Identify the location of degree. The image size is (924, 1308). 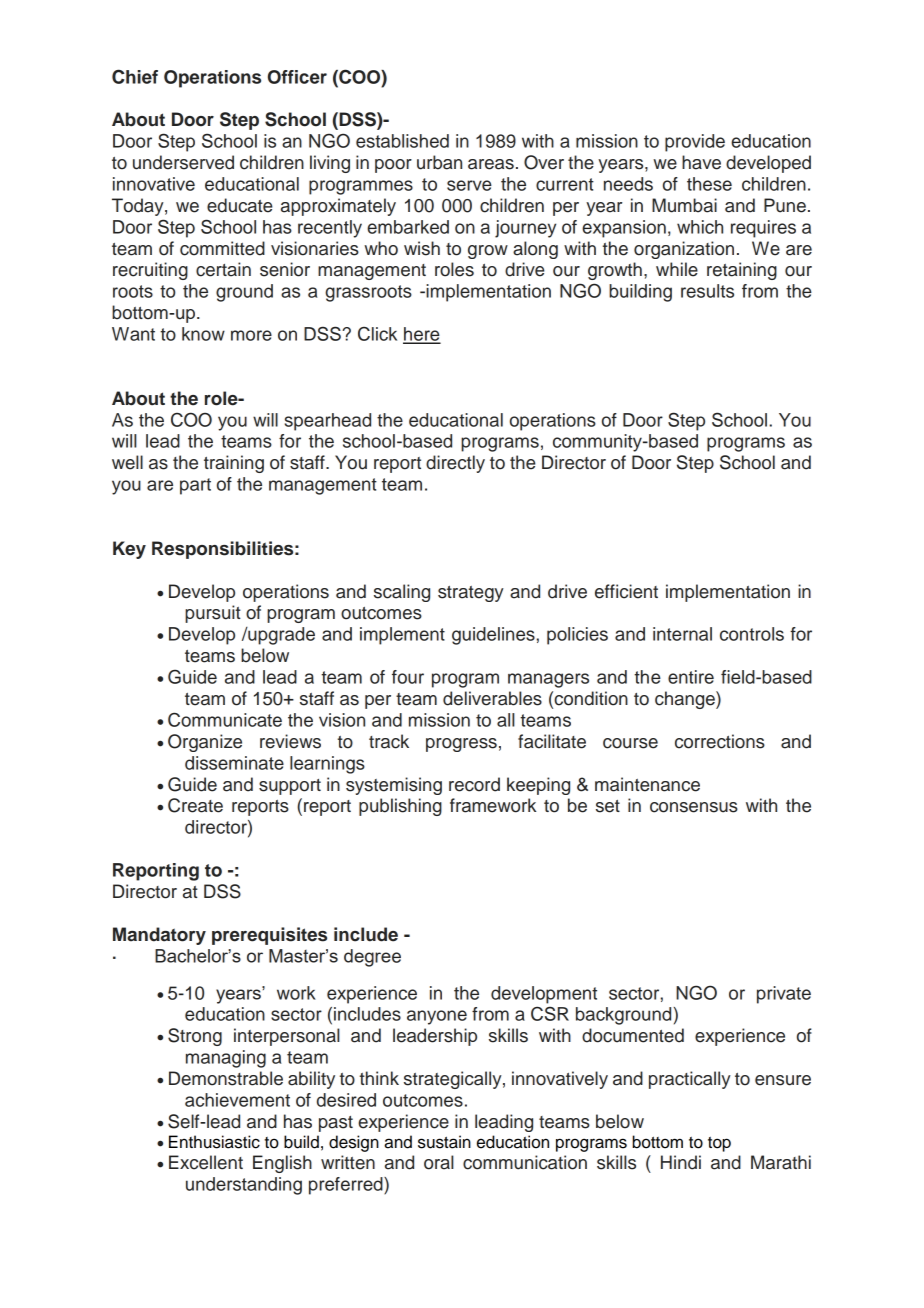
(372, 958).
